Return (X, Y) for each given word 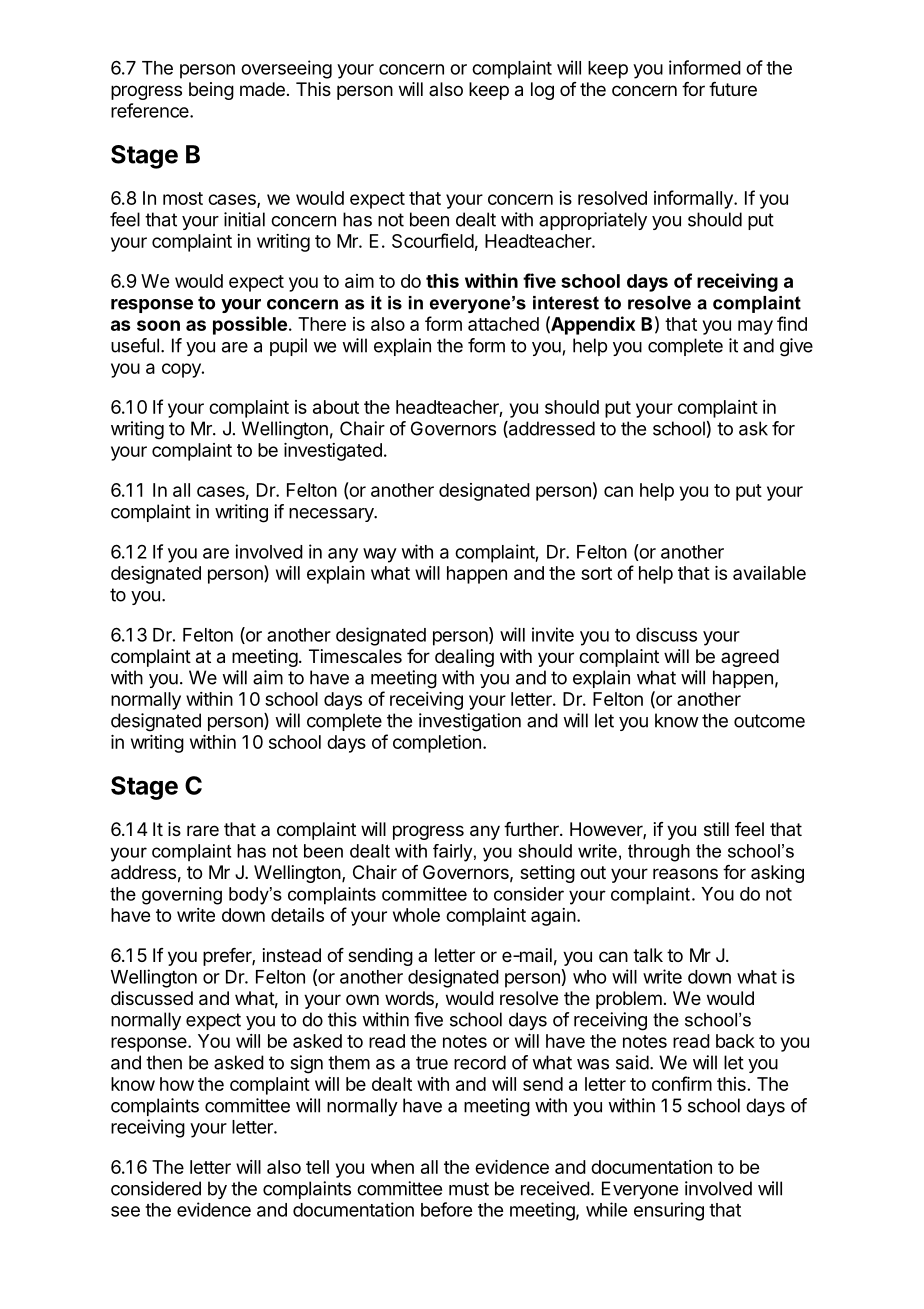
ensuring (669, 1211)
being (211, 91)
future (733, 89)
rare (203, 831)
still (716, 829)
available (769, 573)
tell (317, 1167)
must (469, 1189)
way (380, 555)
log (542, 91)
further (532, 829)
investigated (333, 452)
